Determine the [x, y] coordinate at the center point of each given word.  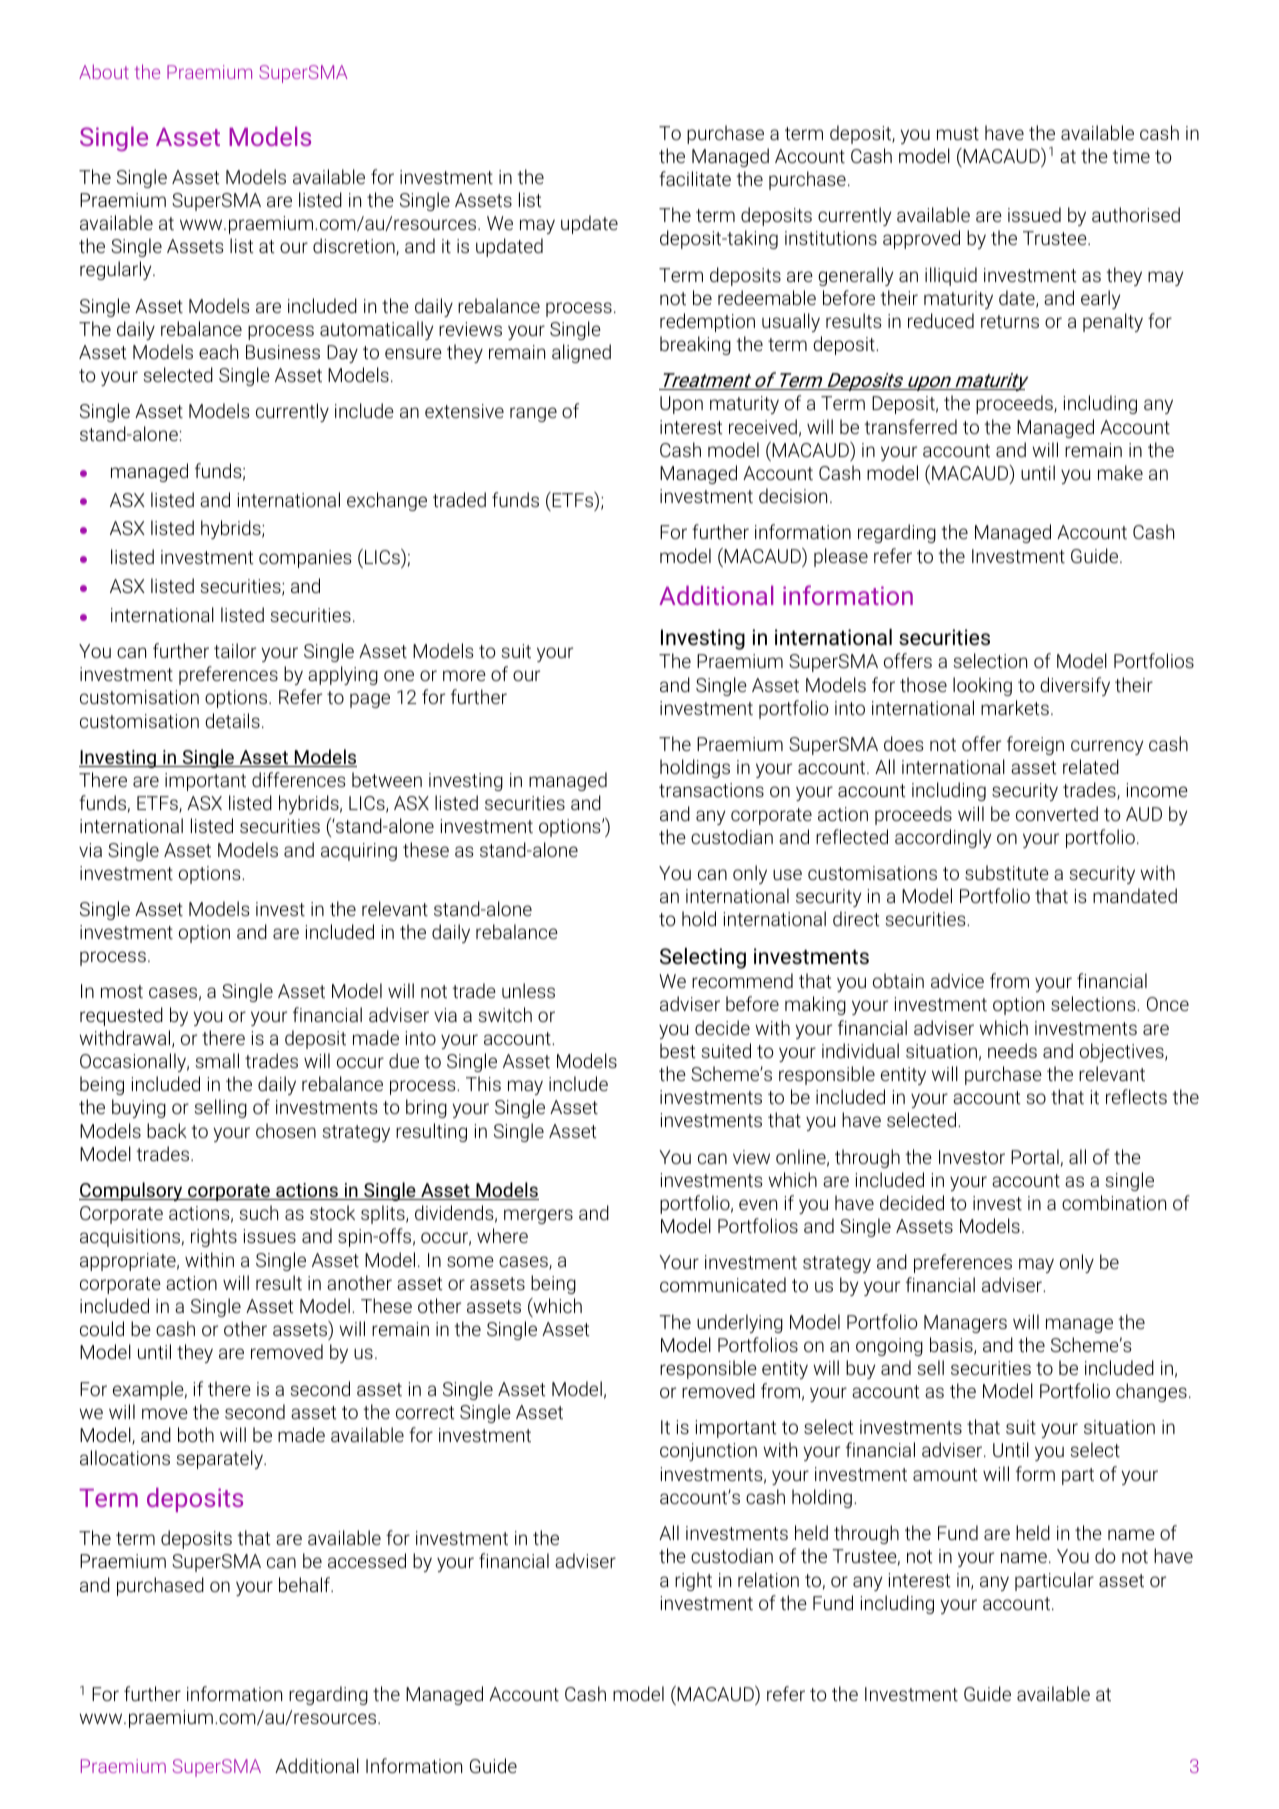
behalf [306, 1584]
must [958, 133]
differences [299, 779]
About [104, 71]
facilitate [695, 178]
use [787, 874]
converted [1057, 813]
